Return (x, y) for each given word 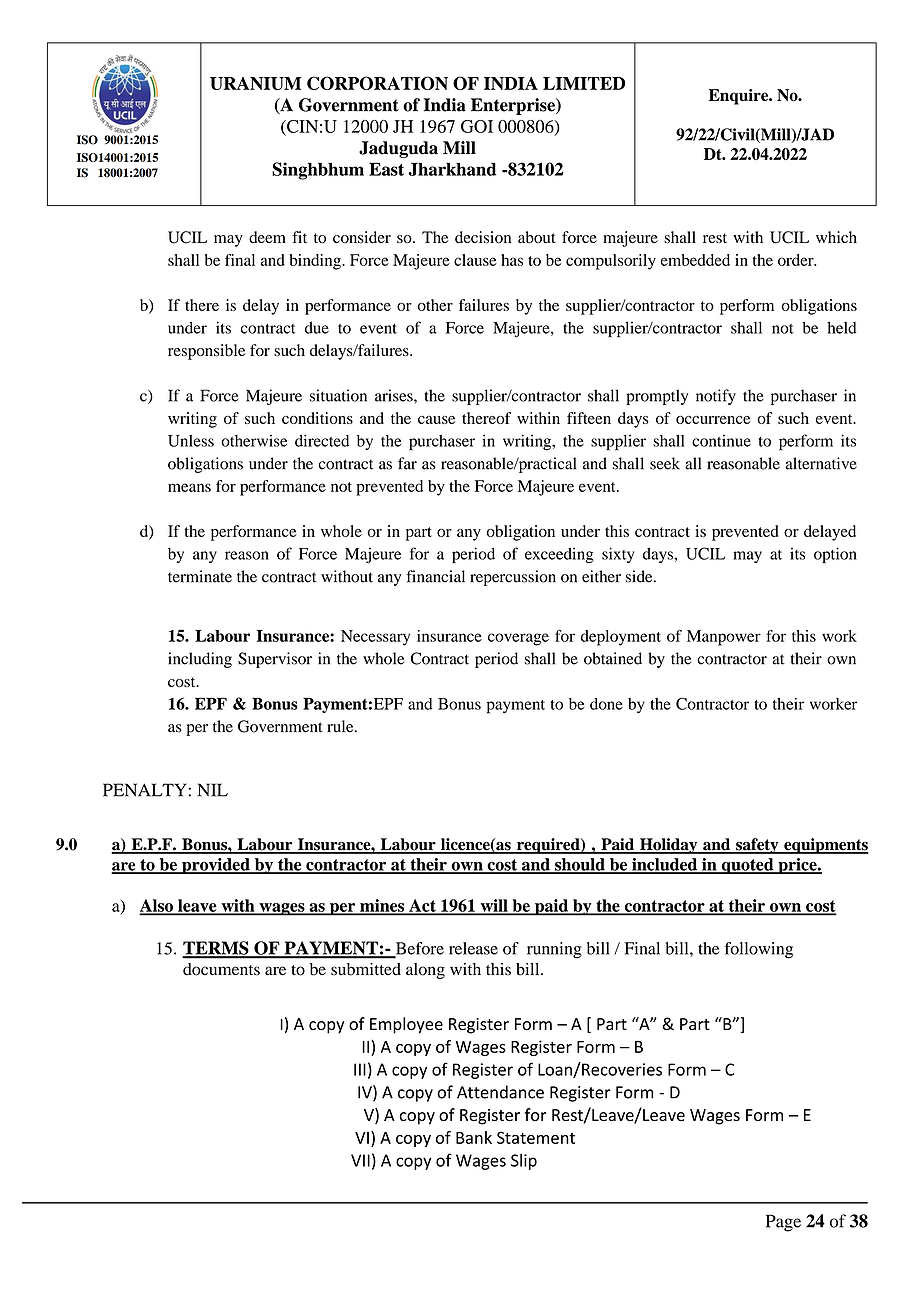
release (473, 948)
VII (360, 1160)
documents (221, 969)
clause (475, 260)
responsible (206, 352)
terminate (200, 576)
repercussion (513, 578)
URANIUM (255, 83)
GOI (477, 126)
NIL (213, 790)
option (835, 555)
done (606, 704)
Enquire (740, 97)
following (759, 950)
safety (757, 846)
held (842, 327)
